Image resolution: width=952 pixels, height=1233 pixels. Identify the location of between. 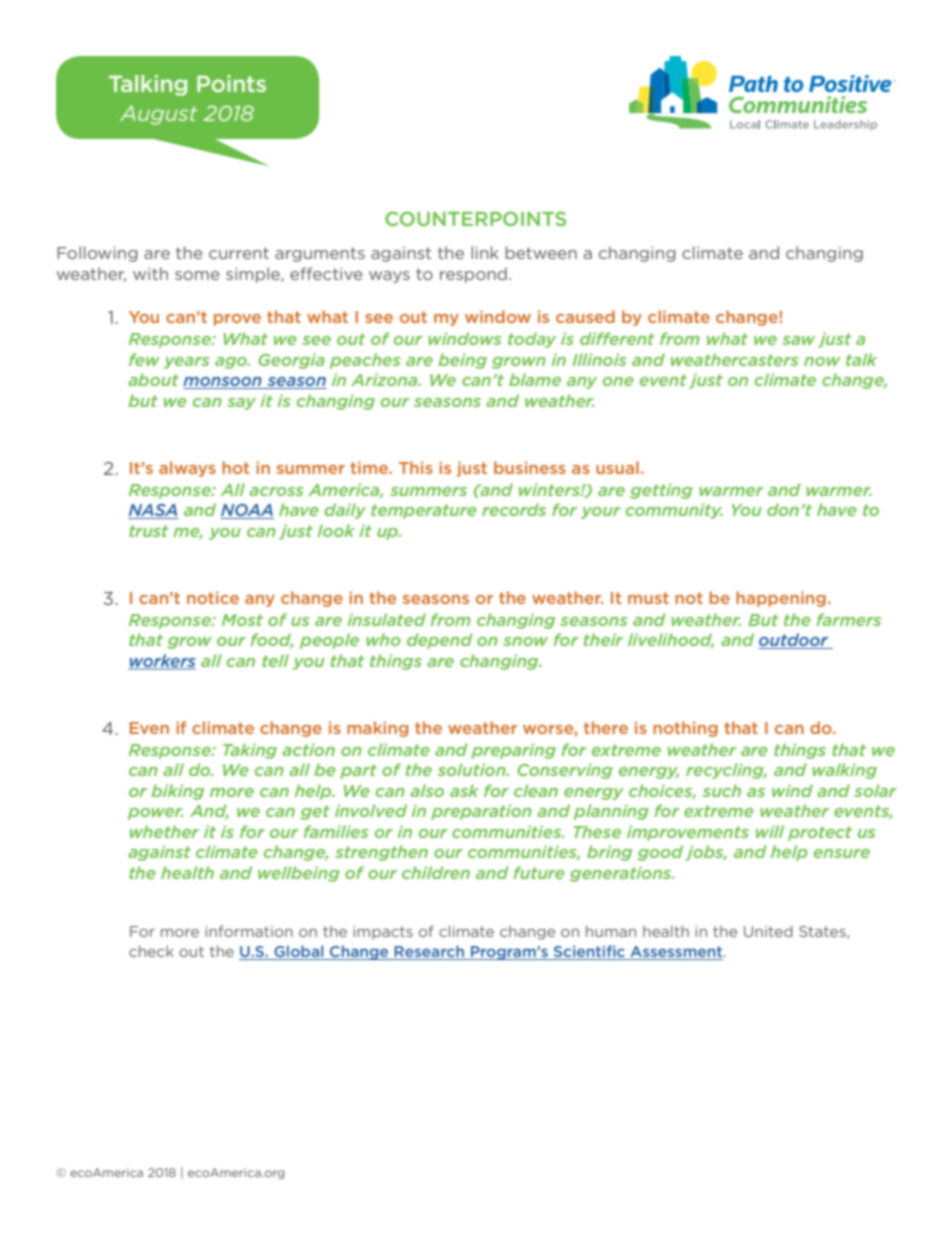
(541, 252).
